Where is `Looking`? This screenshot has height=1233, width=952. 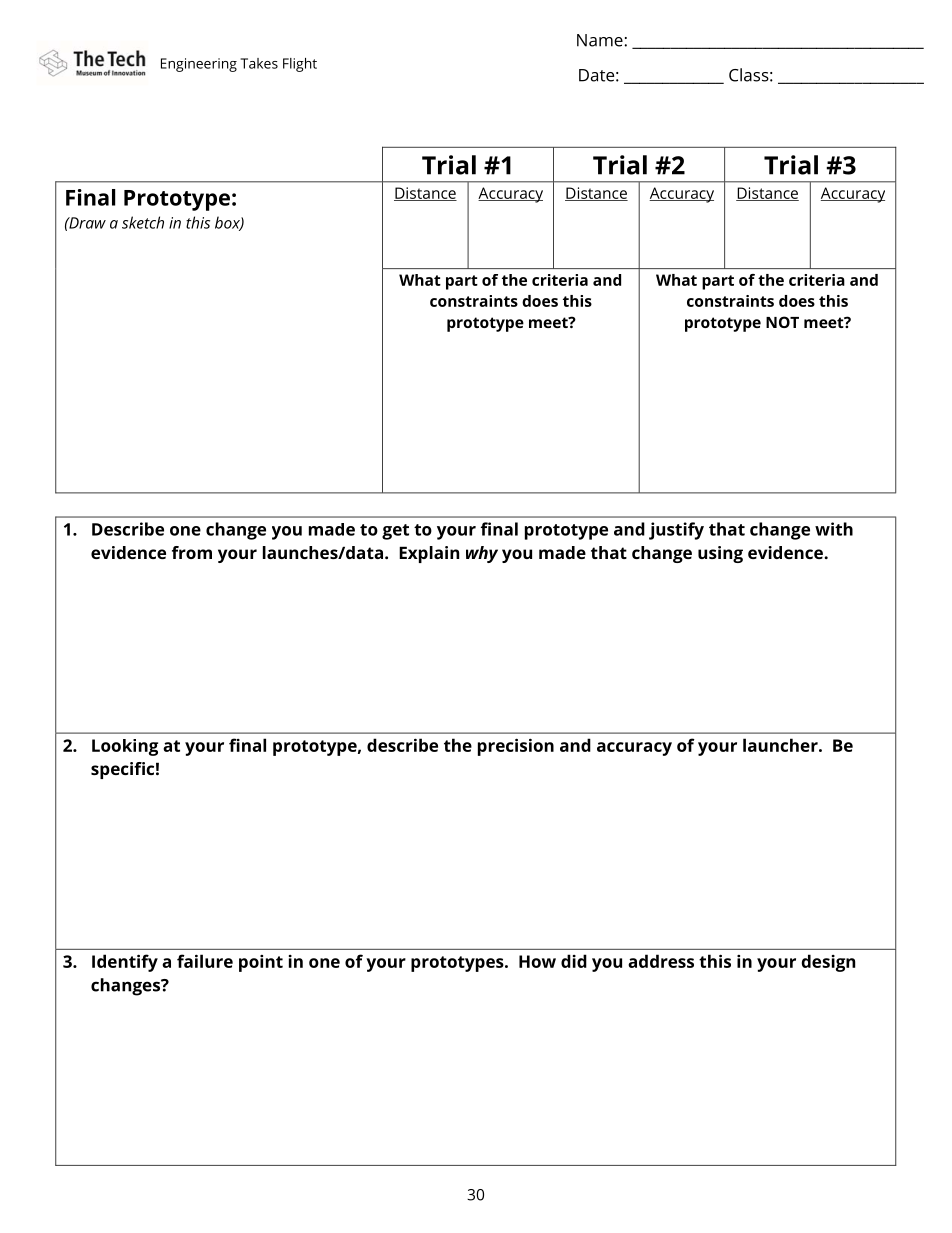
Looking is located at coordinates (125, 747).
